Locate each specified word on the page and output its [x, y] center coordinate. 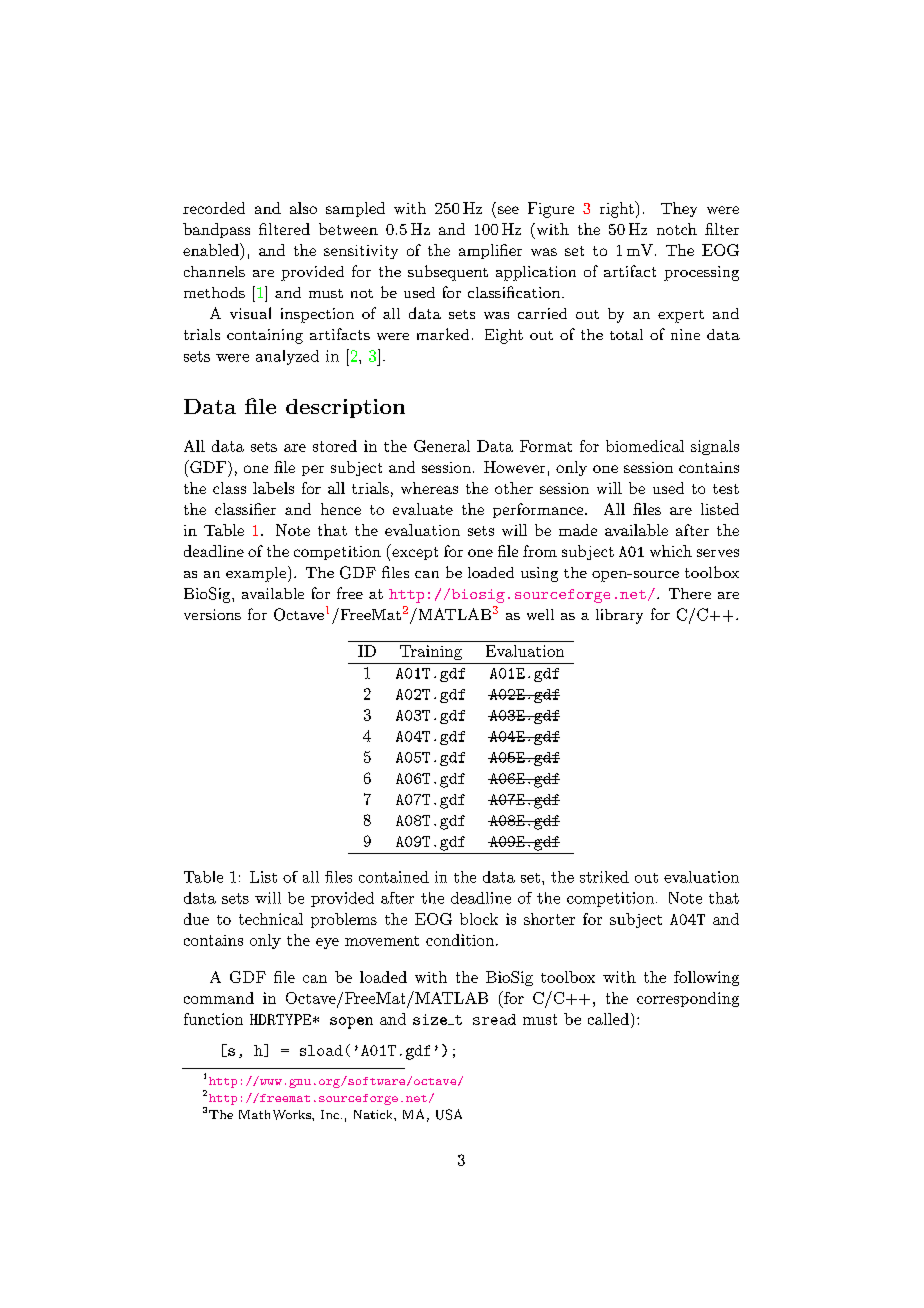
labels [273, 488]
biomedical [645, 446]
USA [449, 1114]
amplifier [490, 251]
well [540, 614]
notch [677, 229]
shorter [549, 919]
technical [271, 919]
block [479, 919]
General [442, 446]
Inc [330, 1114]
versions [212, 614]
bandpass [216, 230]
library [619, 616]
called [608, 1019]
